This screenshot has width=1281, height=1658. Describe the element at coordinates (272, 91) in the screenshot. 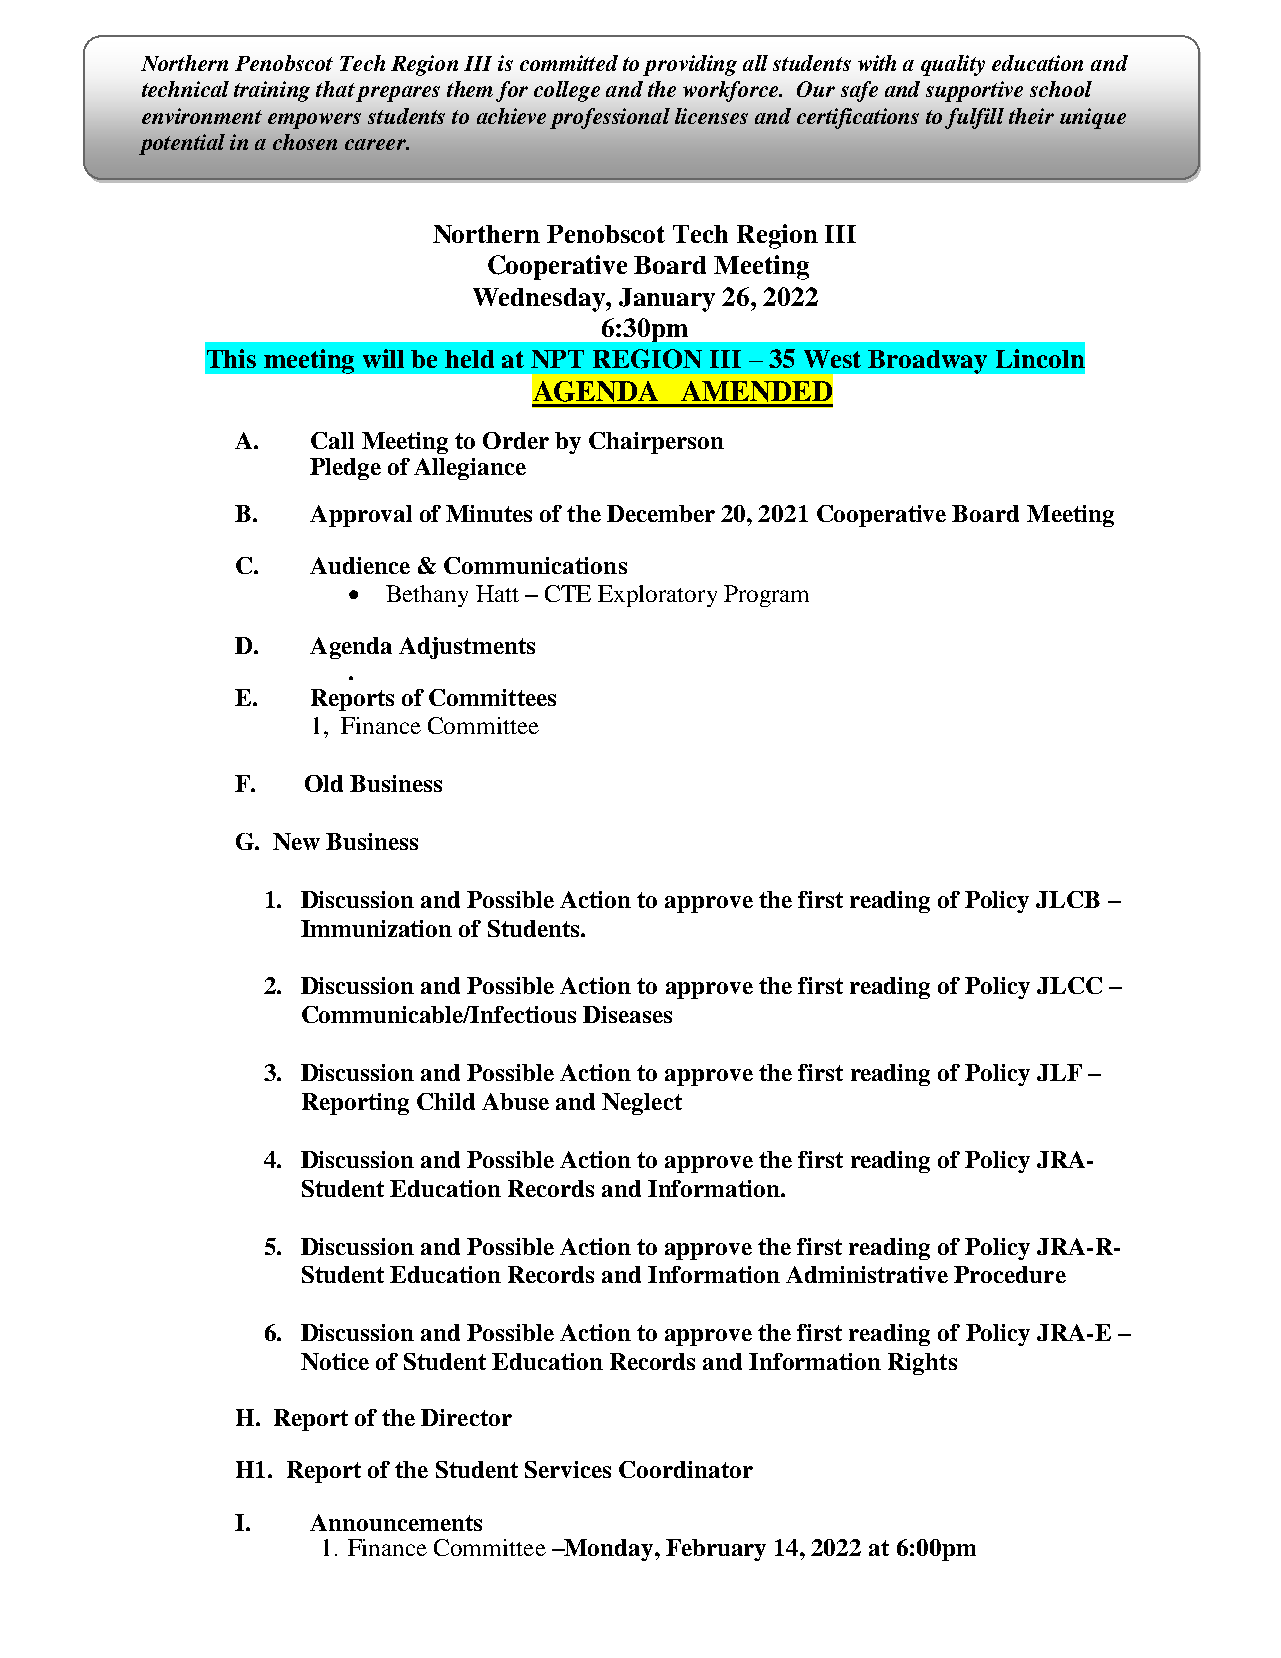

I see `training` at that location.
